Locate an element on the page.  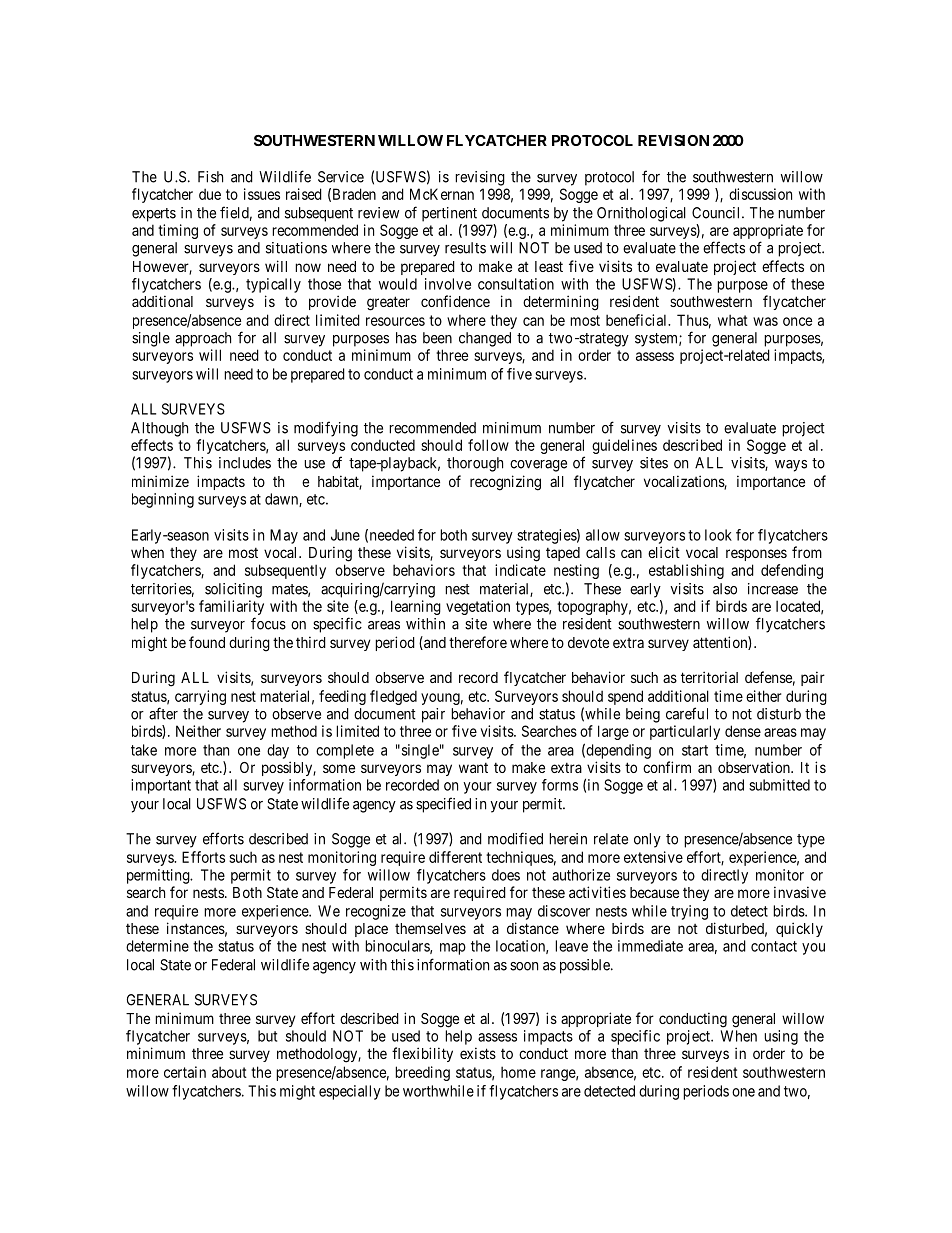
thorough is located at coordinates (475, 464).
